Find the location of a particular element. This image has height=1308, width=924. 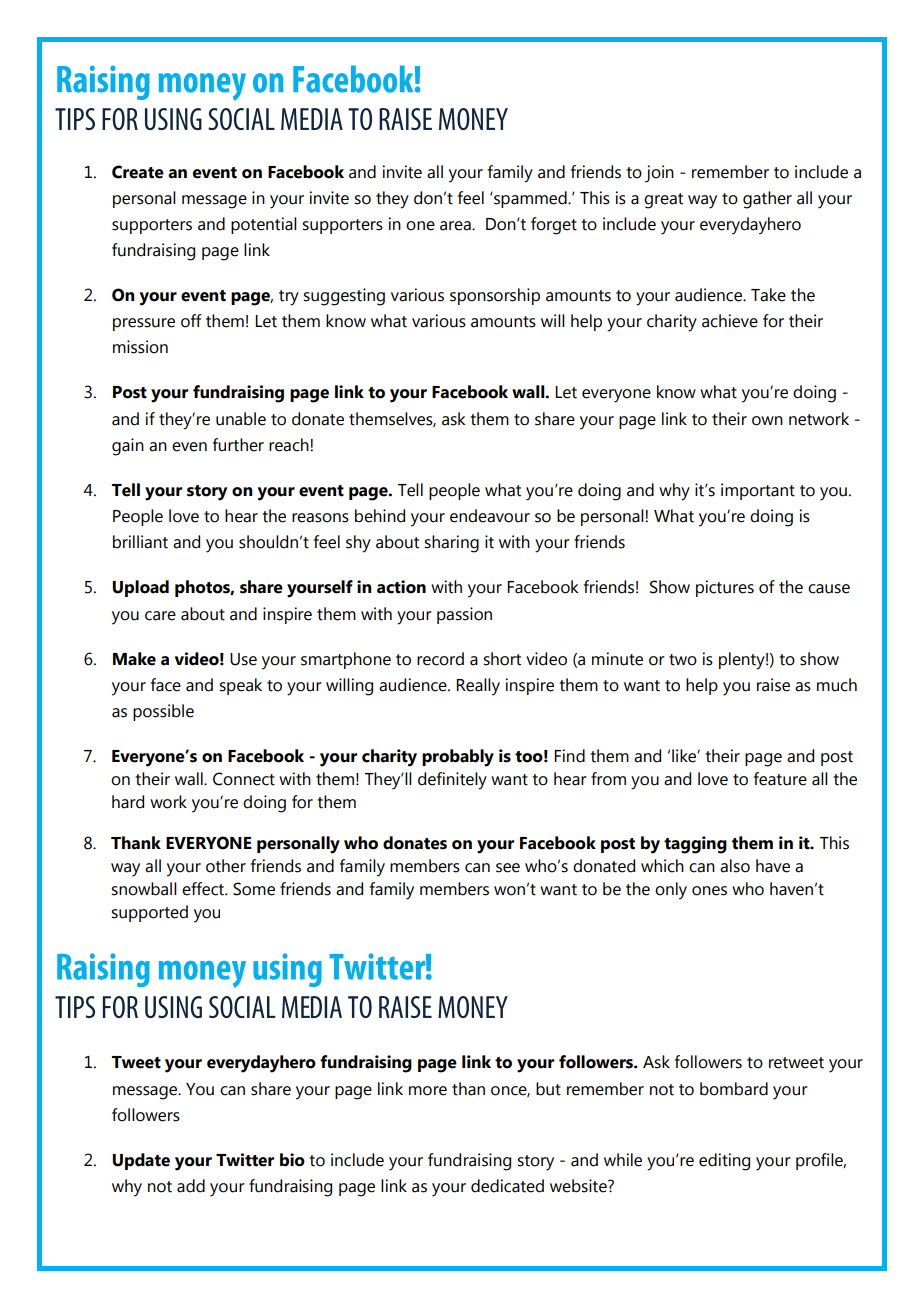

further is located at coordinates (238, 445).
